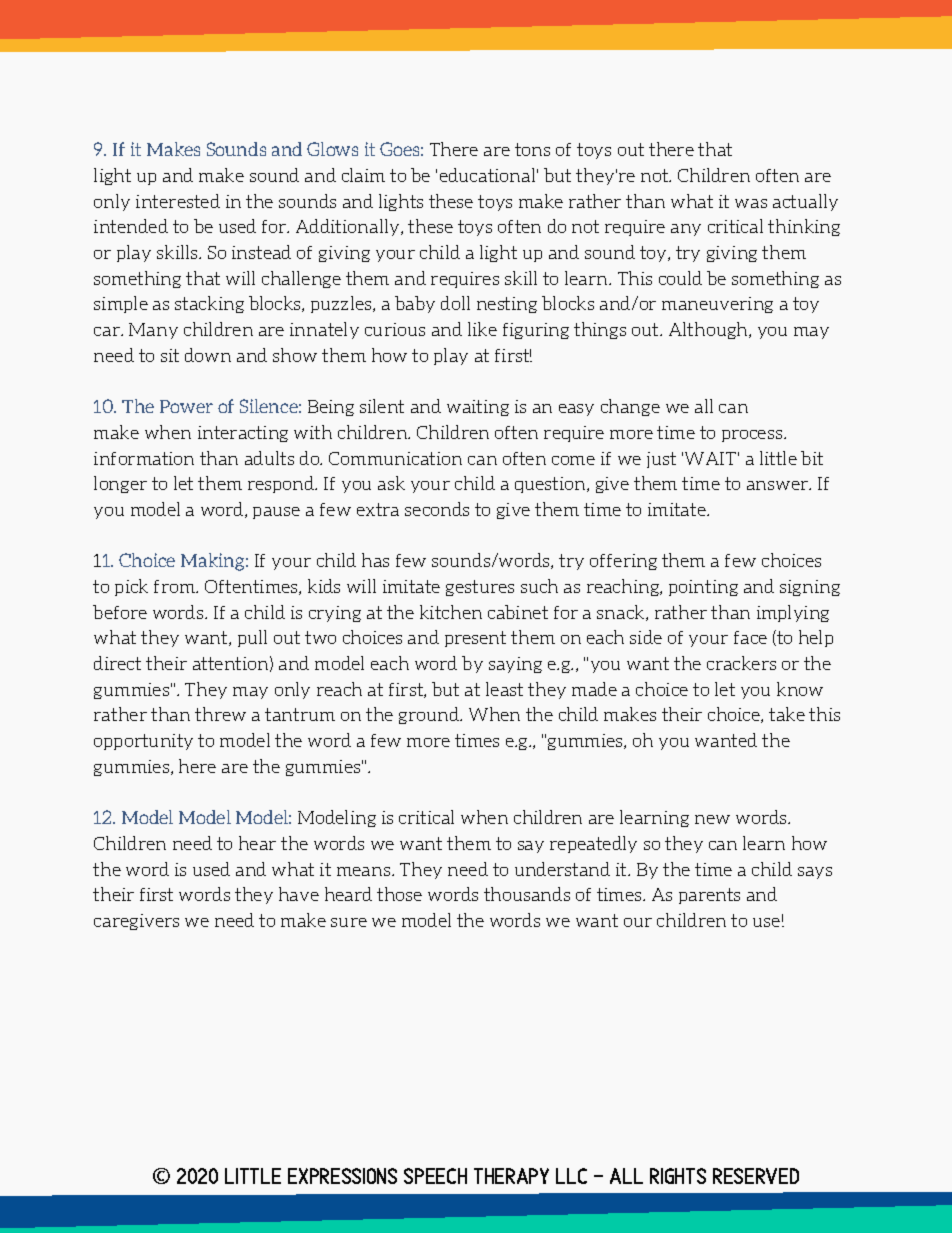  What do you see at coordinates (527, 894) in the screenshot?
I see `thousands` at bounding box center [527, 894].
